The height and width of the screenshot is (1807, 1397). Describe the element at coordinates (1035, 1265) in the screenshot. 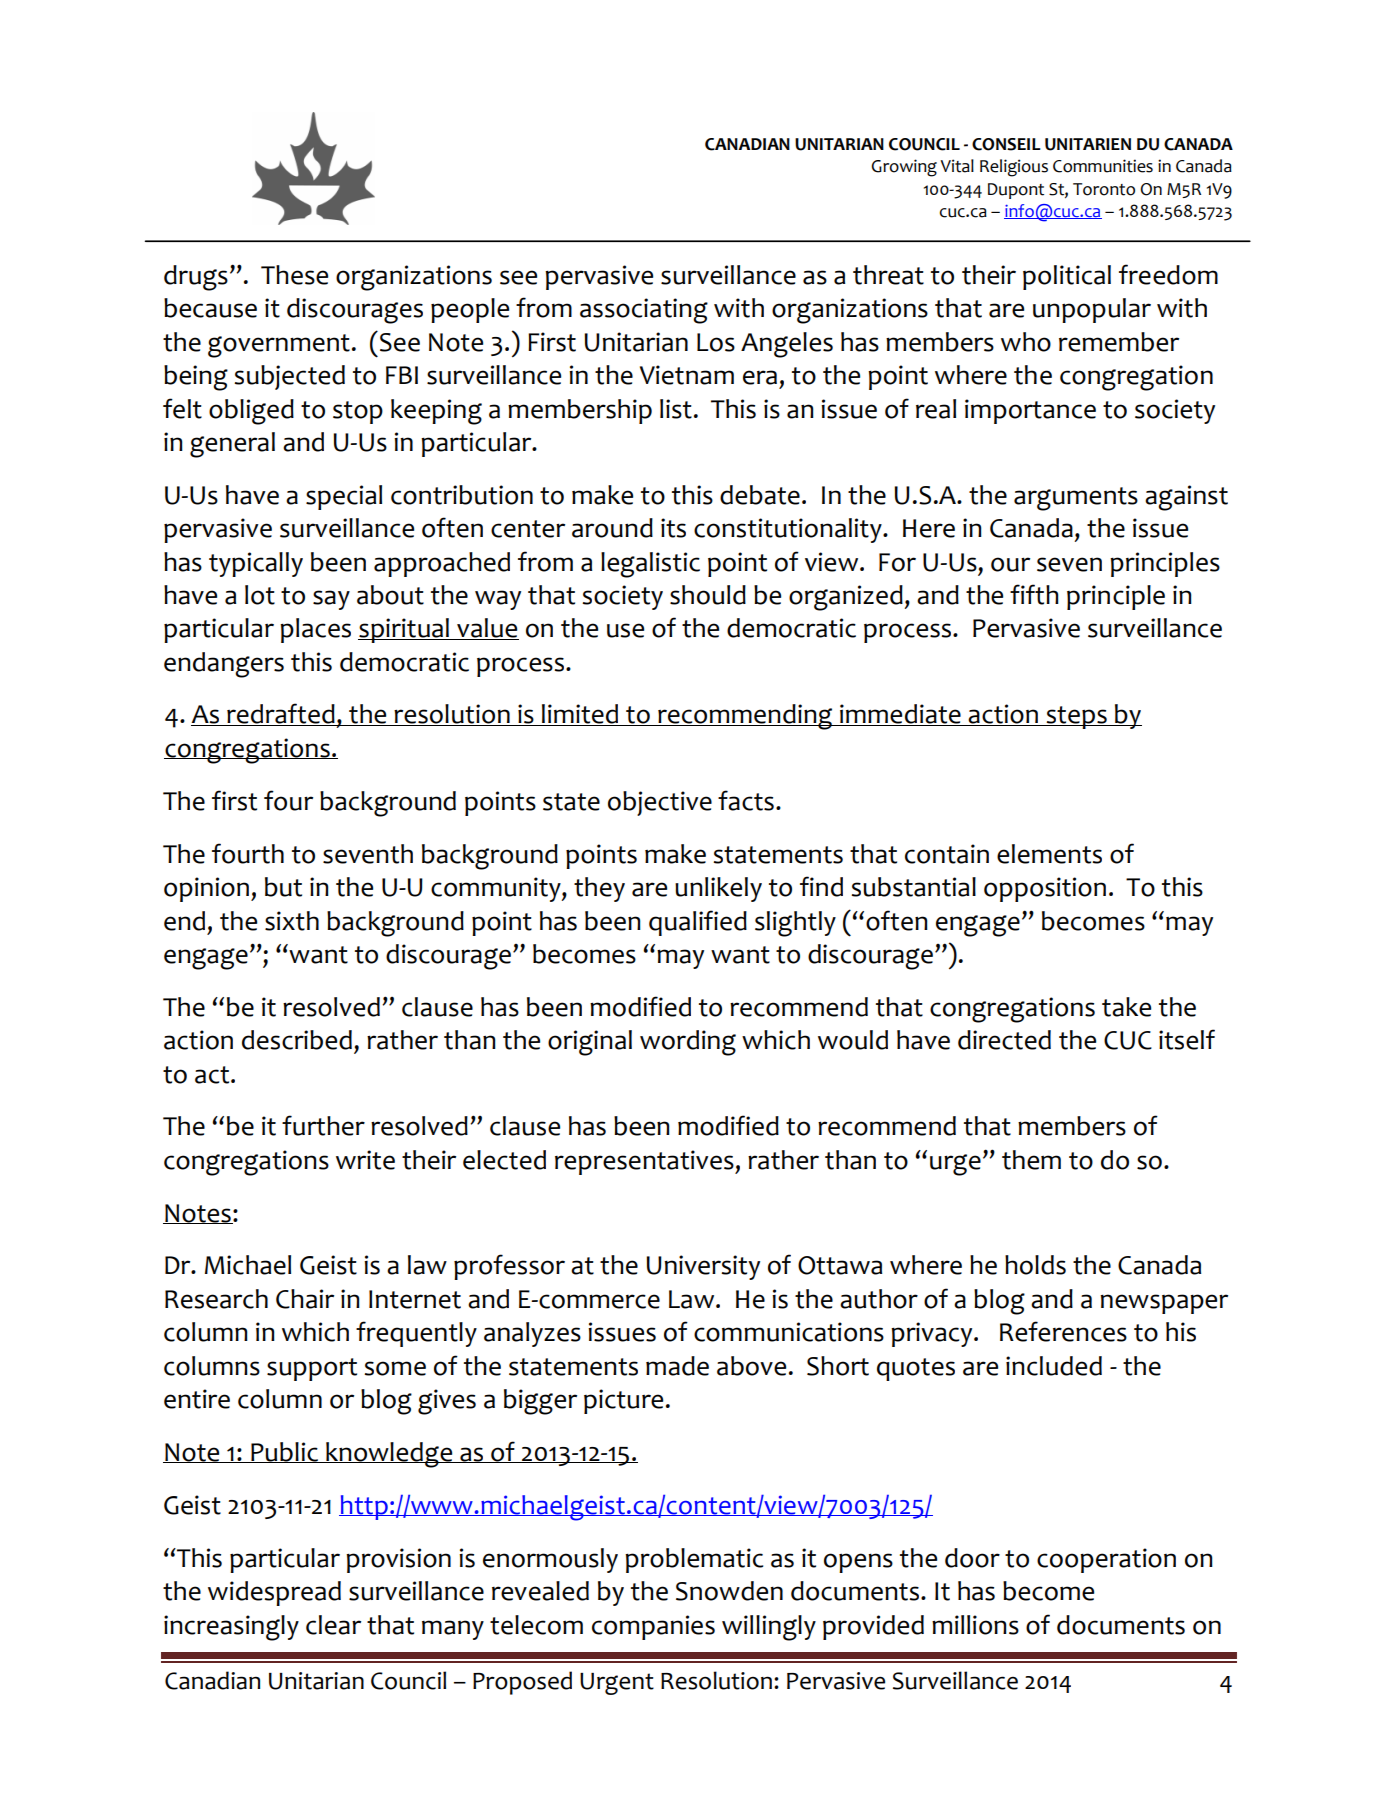

I see `holds` at that location.
